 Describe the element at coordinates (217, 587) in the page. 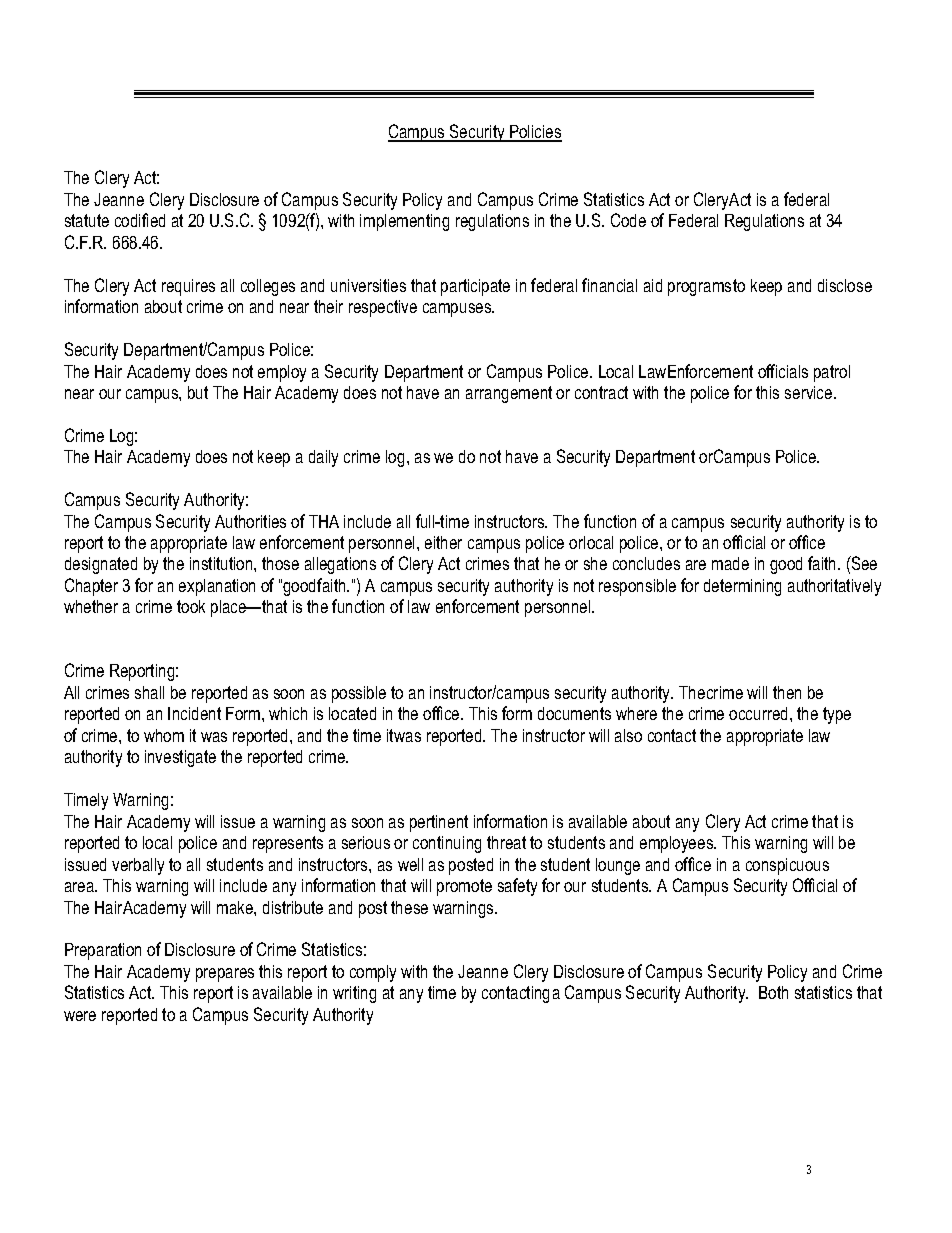

I see `explanation` at that location.
